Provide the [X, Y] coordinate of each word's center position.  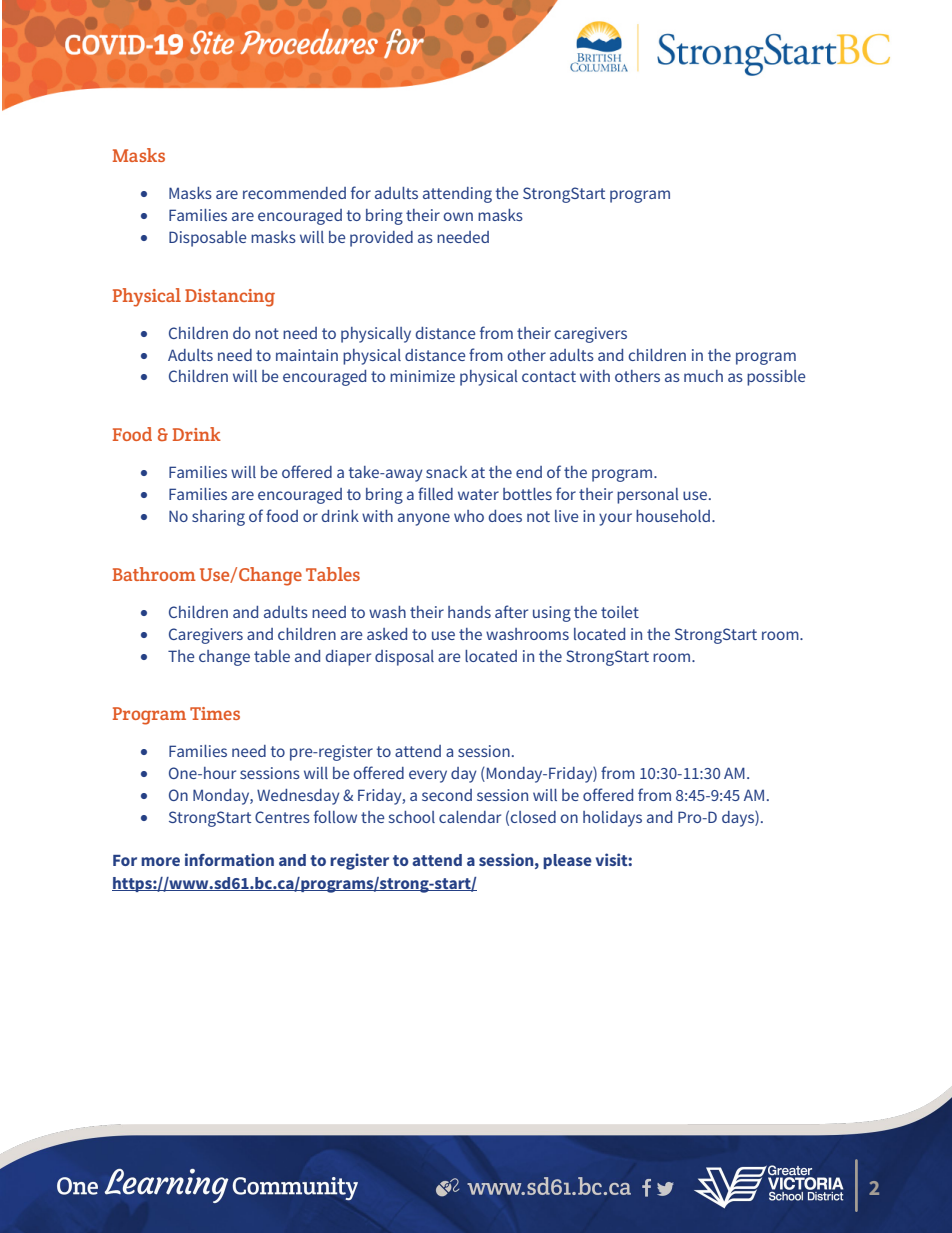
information [229, 859]
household [673, 516]
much [703, 376]
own [458, 216]
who [469, 516]
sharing [218, 518]
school [412, 817]
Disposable [207, 239]
